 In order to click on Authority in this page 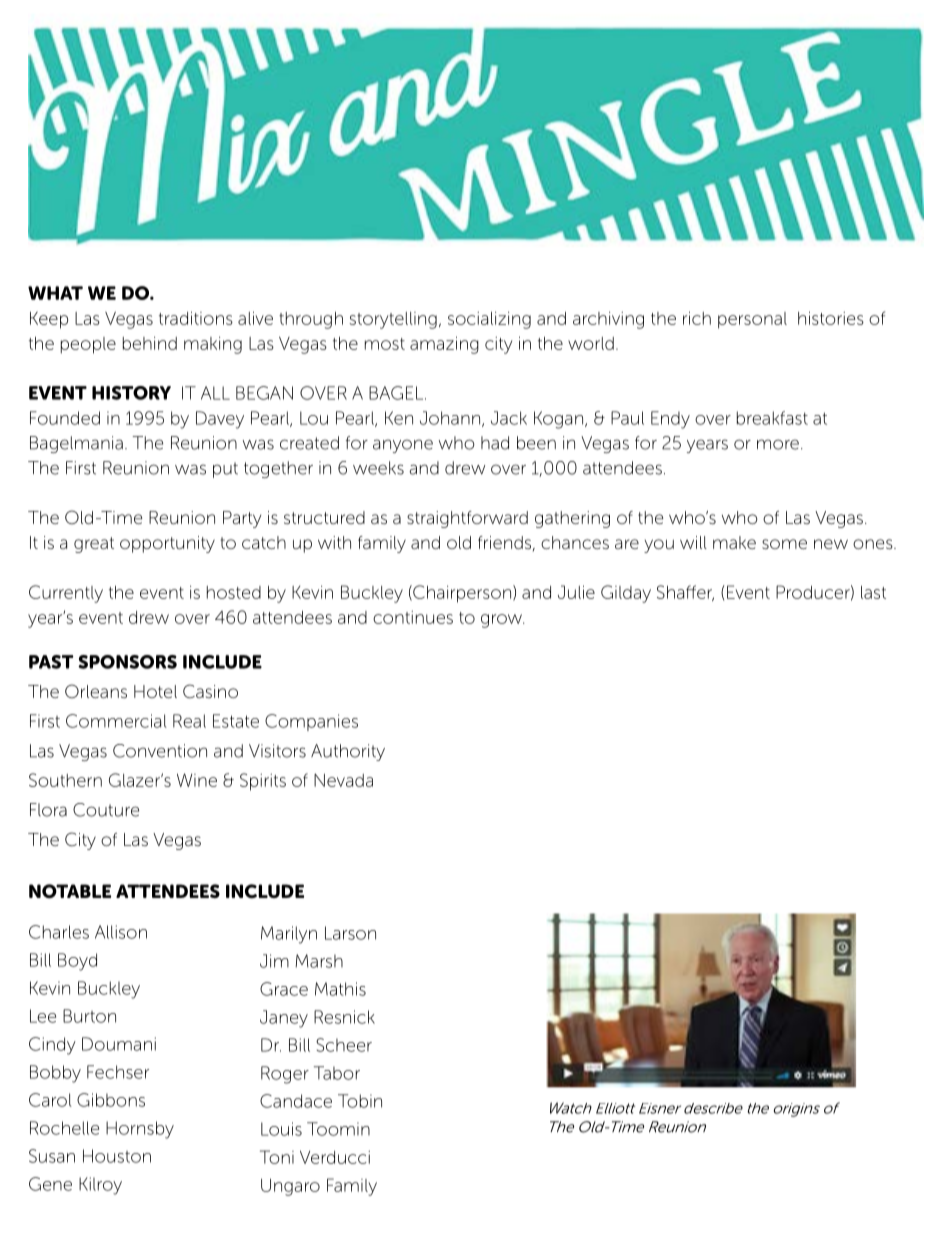, I will do `click(348, 752)`.
